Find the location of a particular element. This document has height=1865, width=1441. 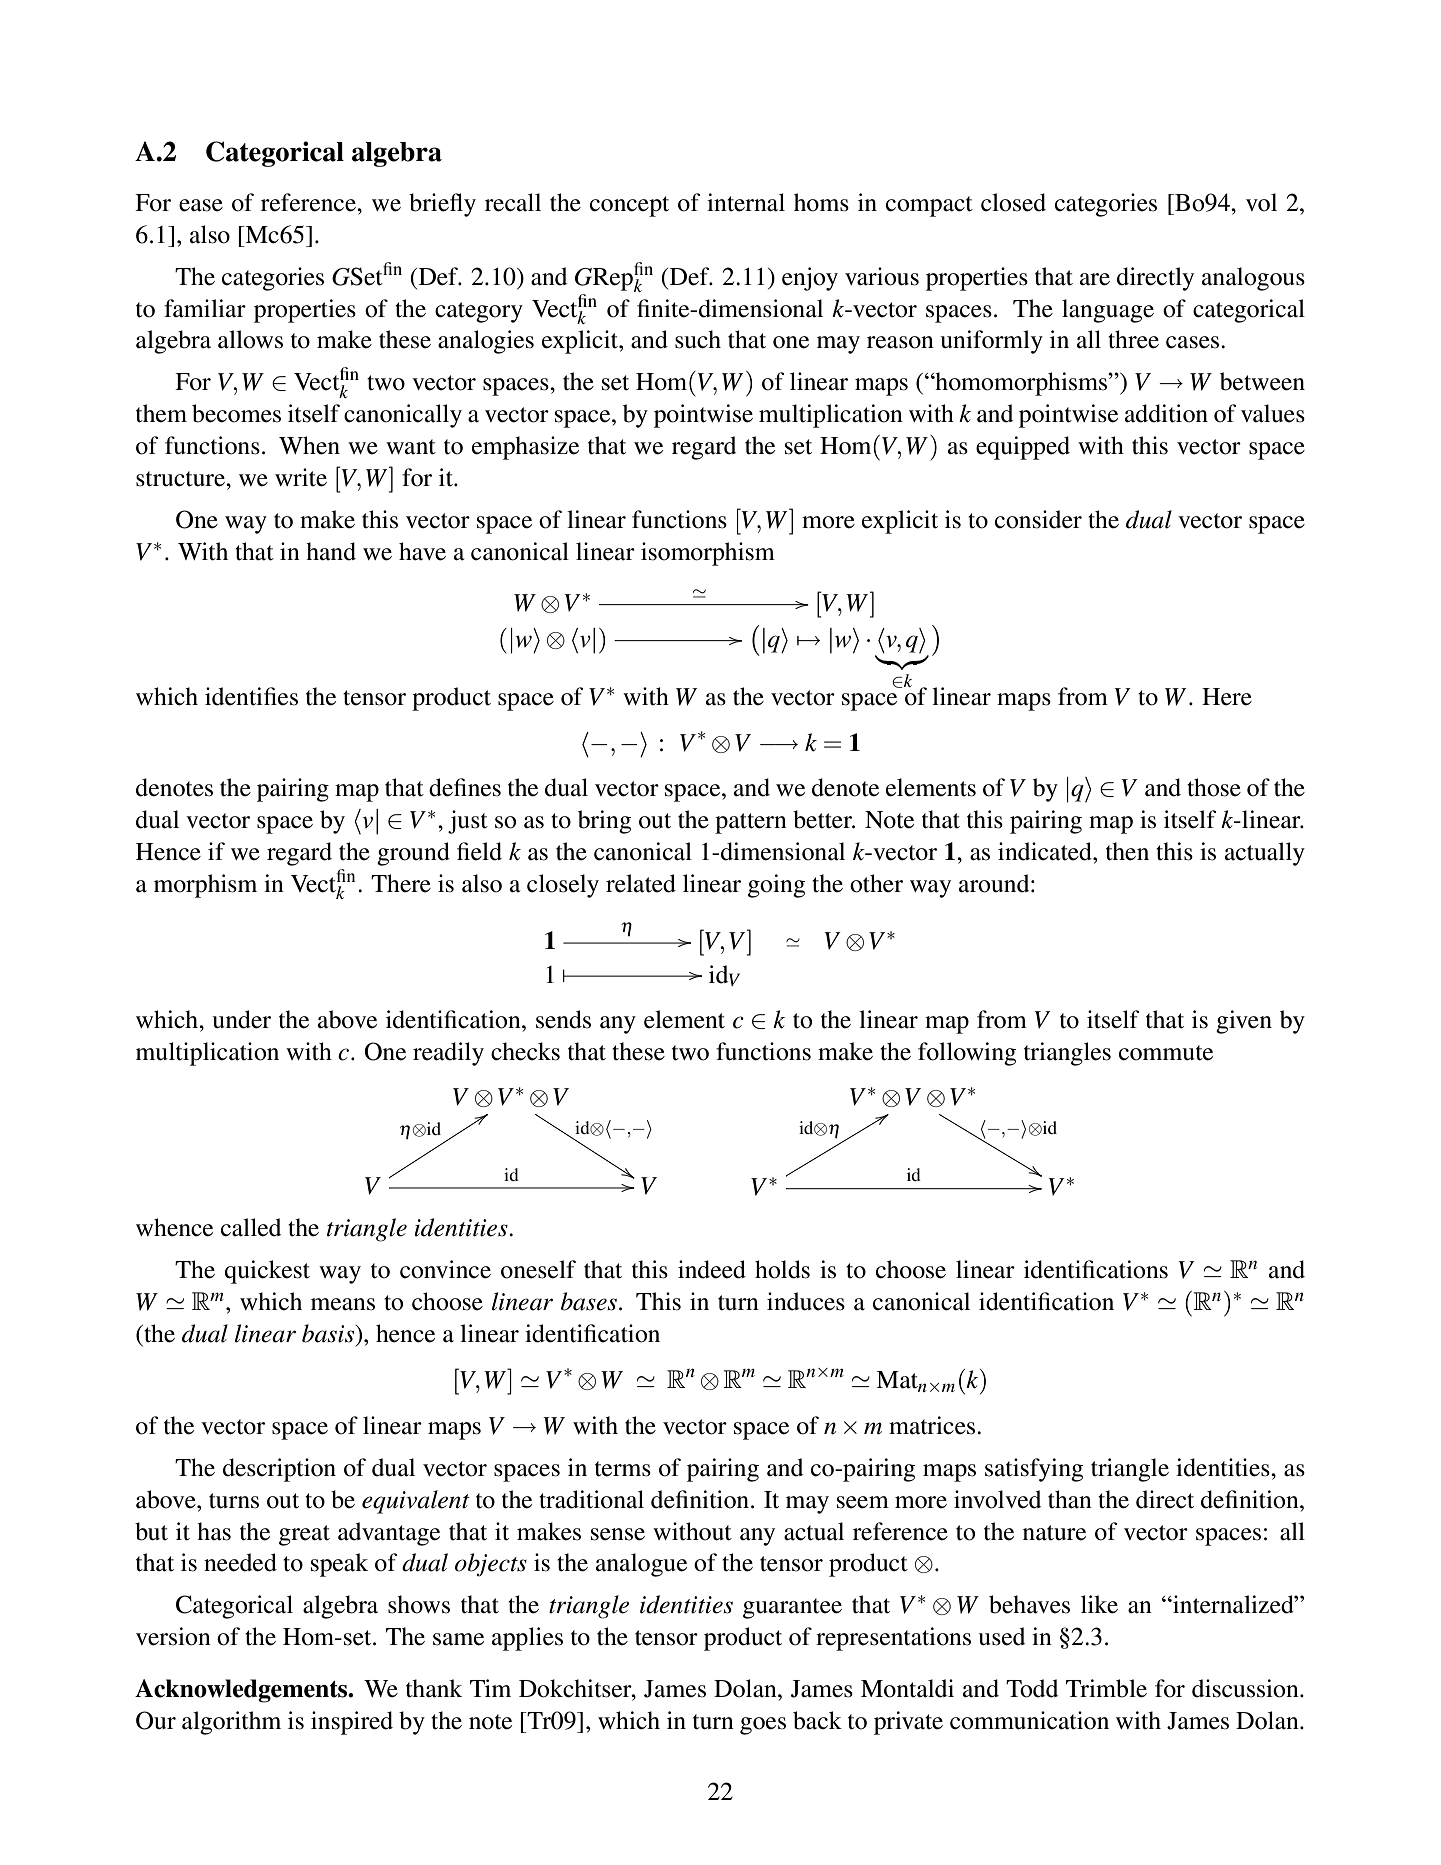

ease is located at coordinates (201, 205).
